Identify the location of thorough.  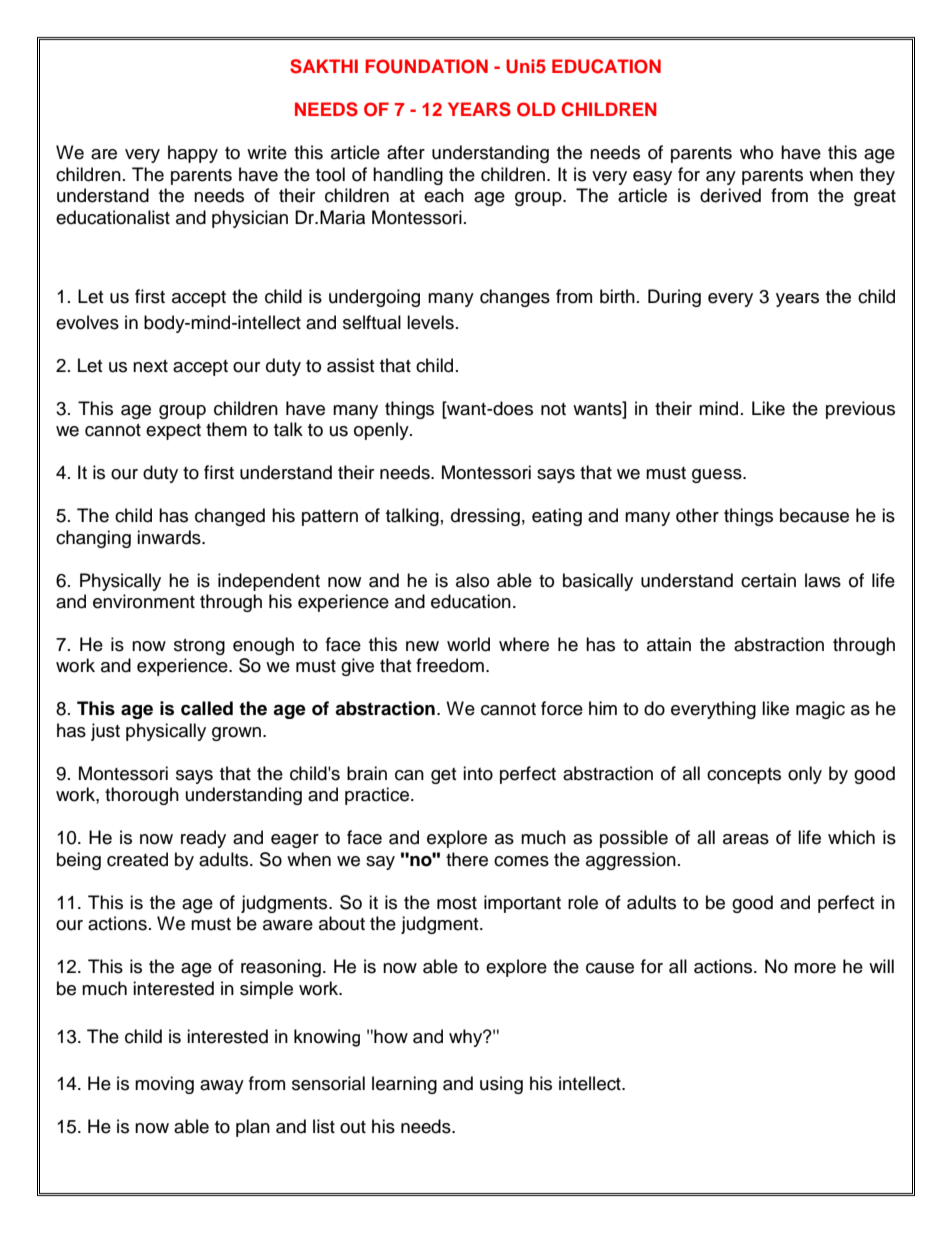
(142, 796).
